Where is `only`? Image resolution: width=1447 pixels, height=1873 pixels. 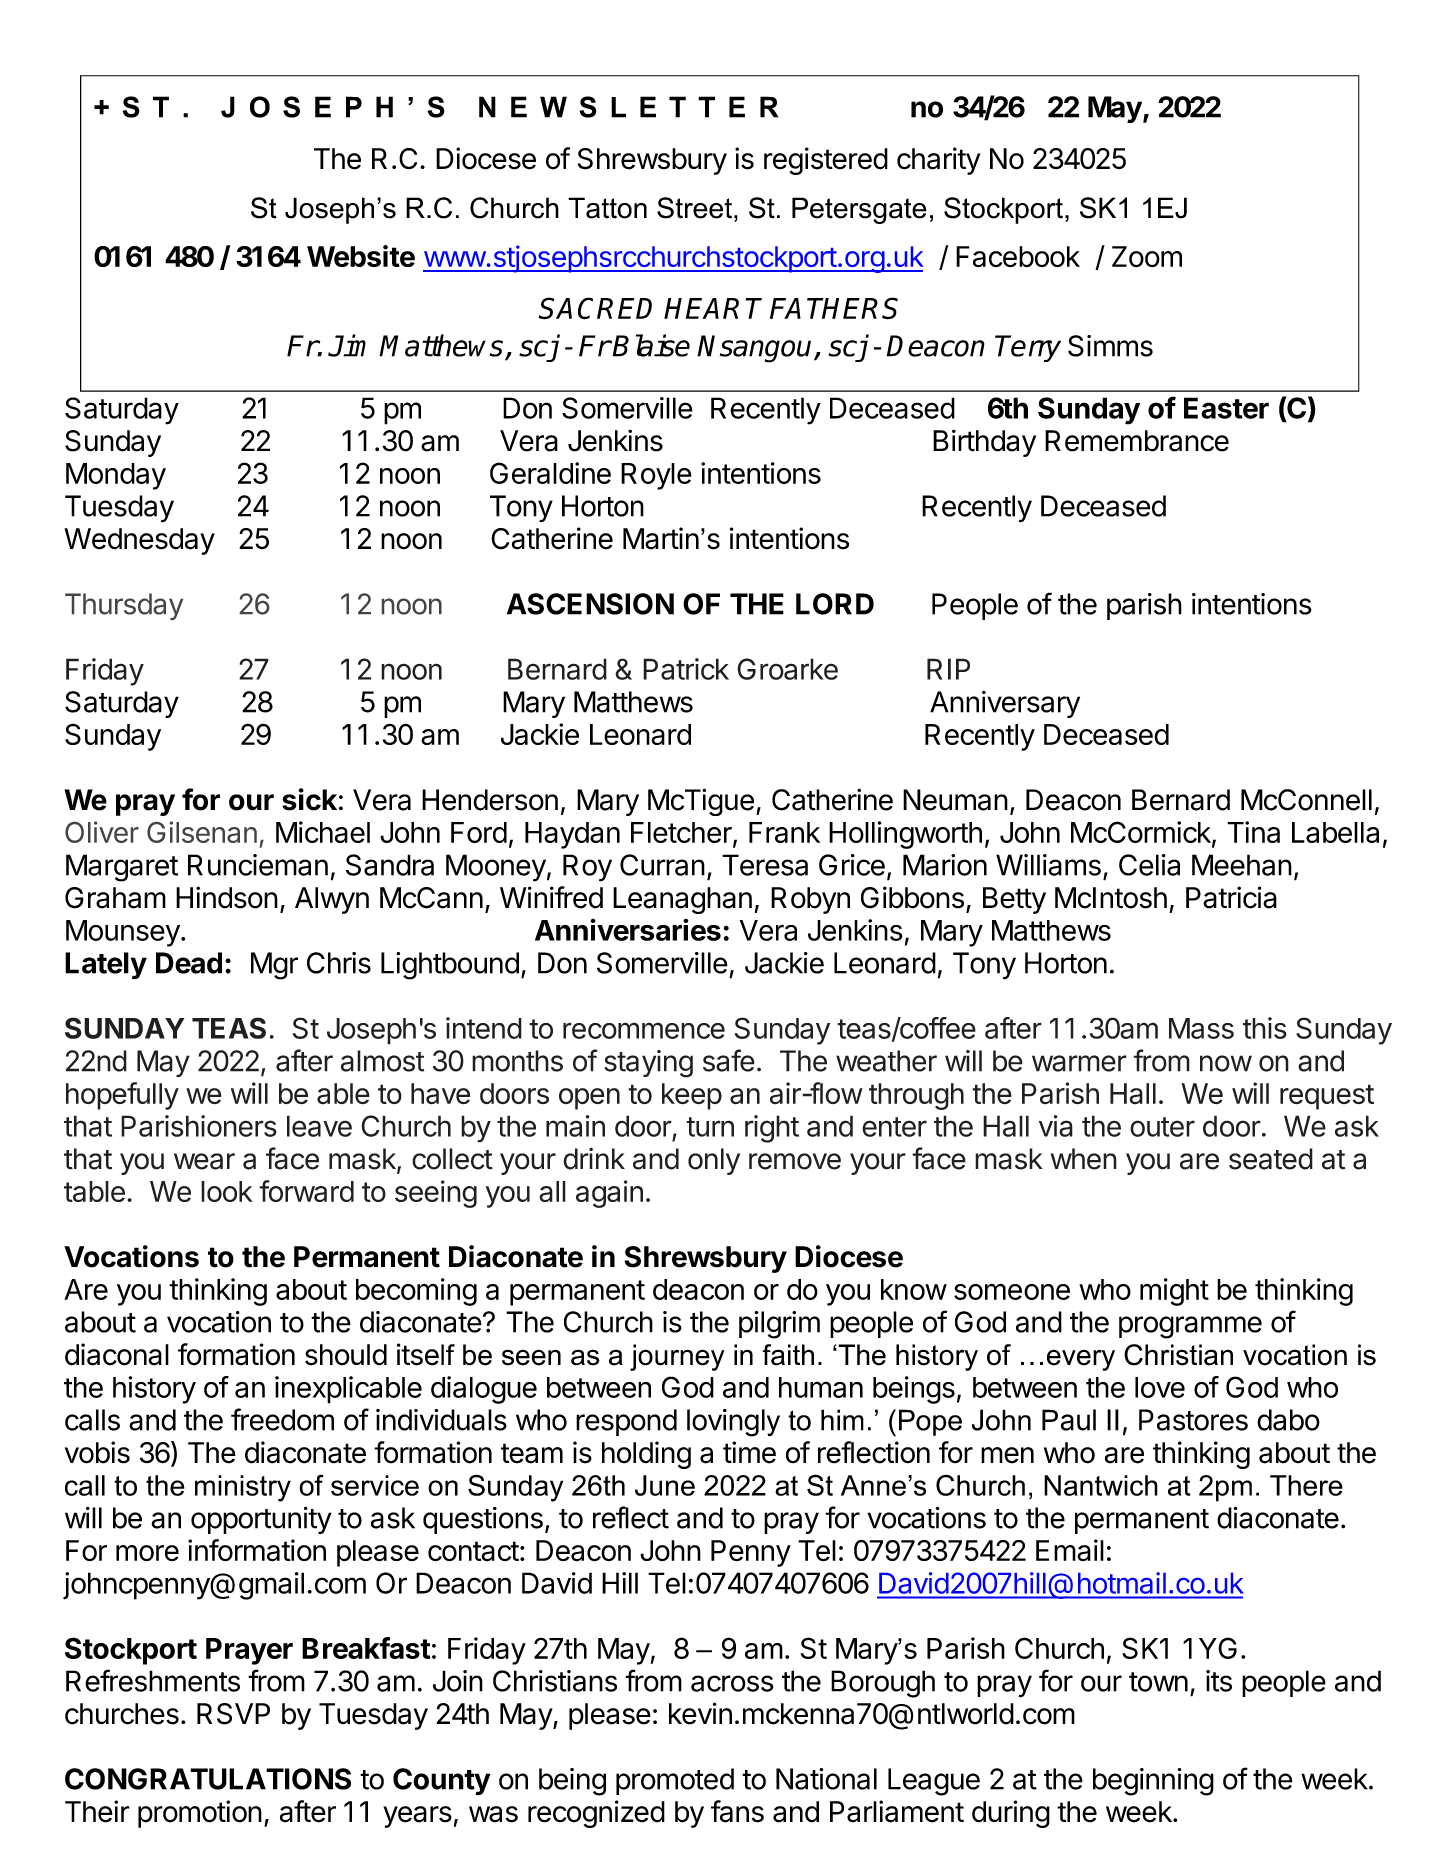 only is located at coordinates (714, 1161).
